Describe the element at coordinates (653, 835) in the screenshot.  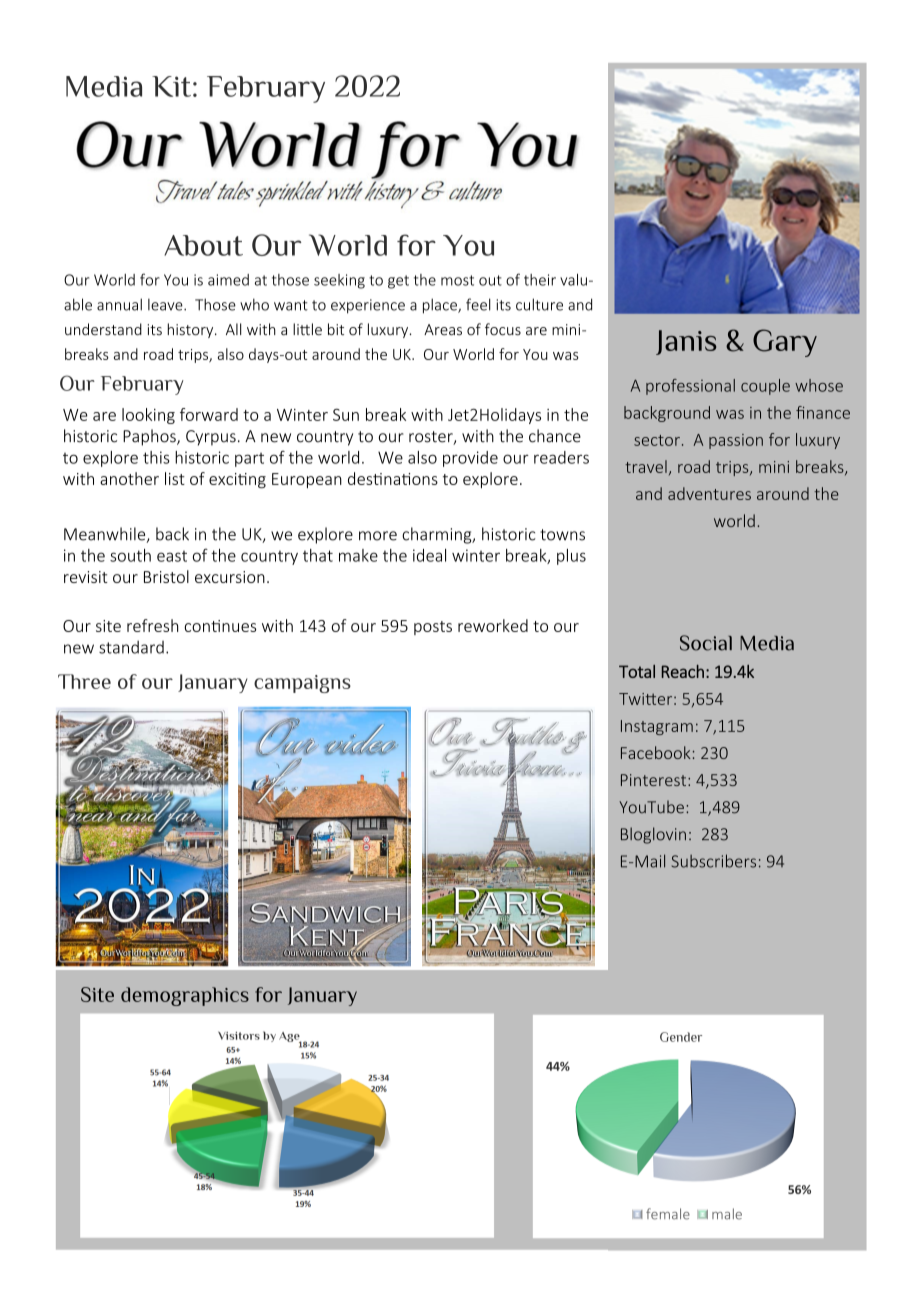
I see `Bloglovin` at that location.
